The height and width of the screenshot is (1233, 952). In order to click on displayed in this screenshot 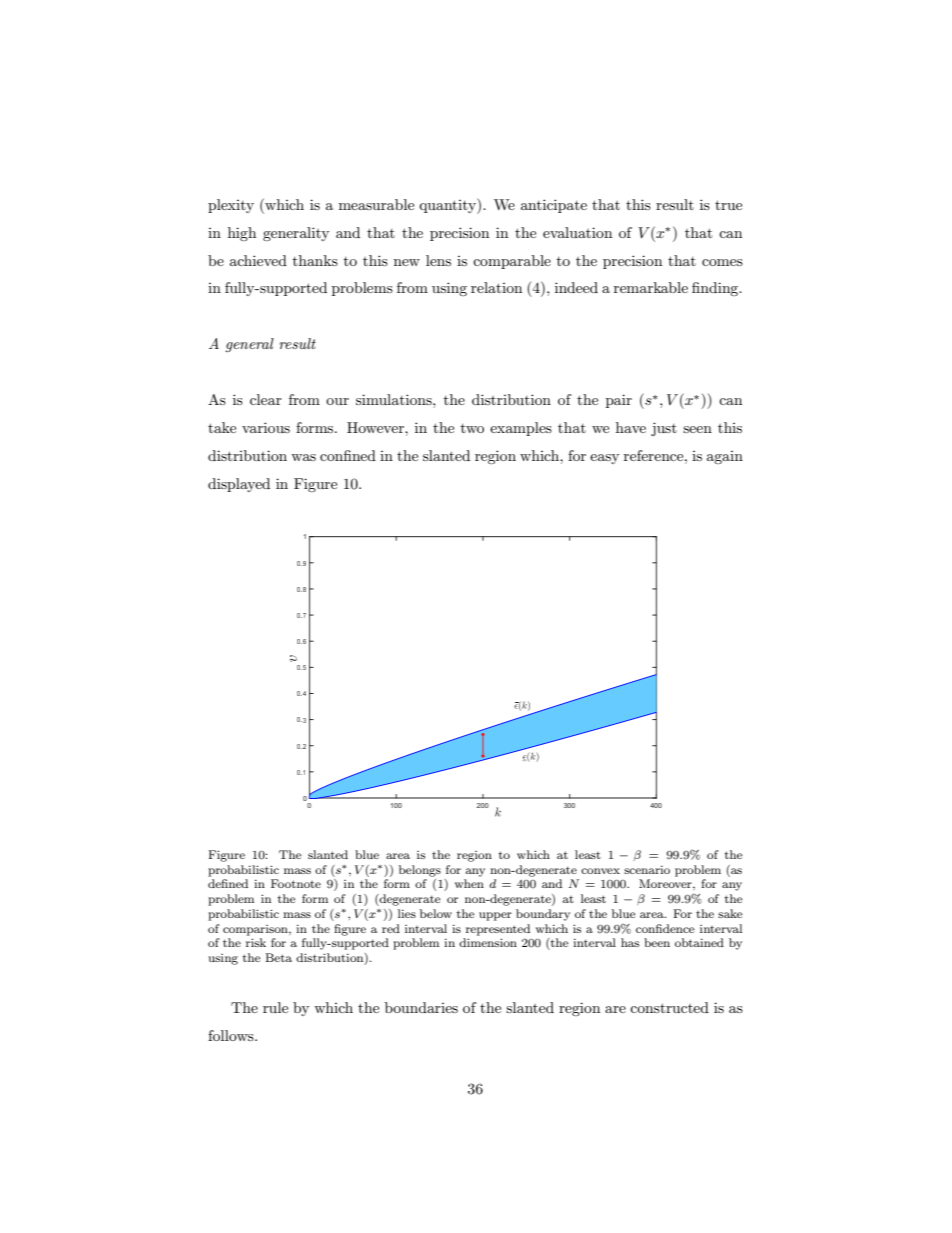, I will do `click(239, 485)`.
